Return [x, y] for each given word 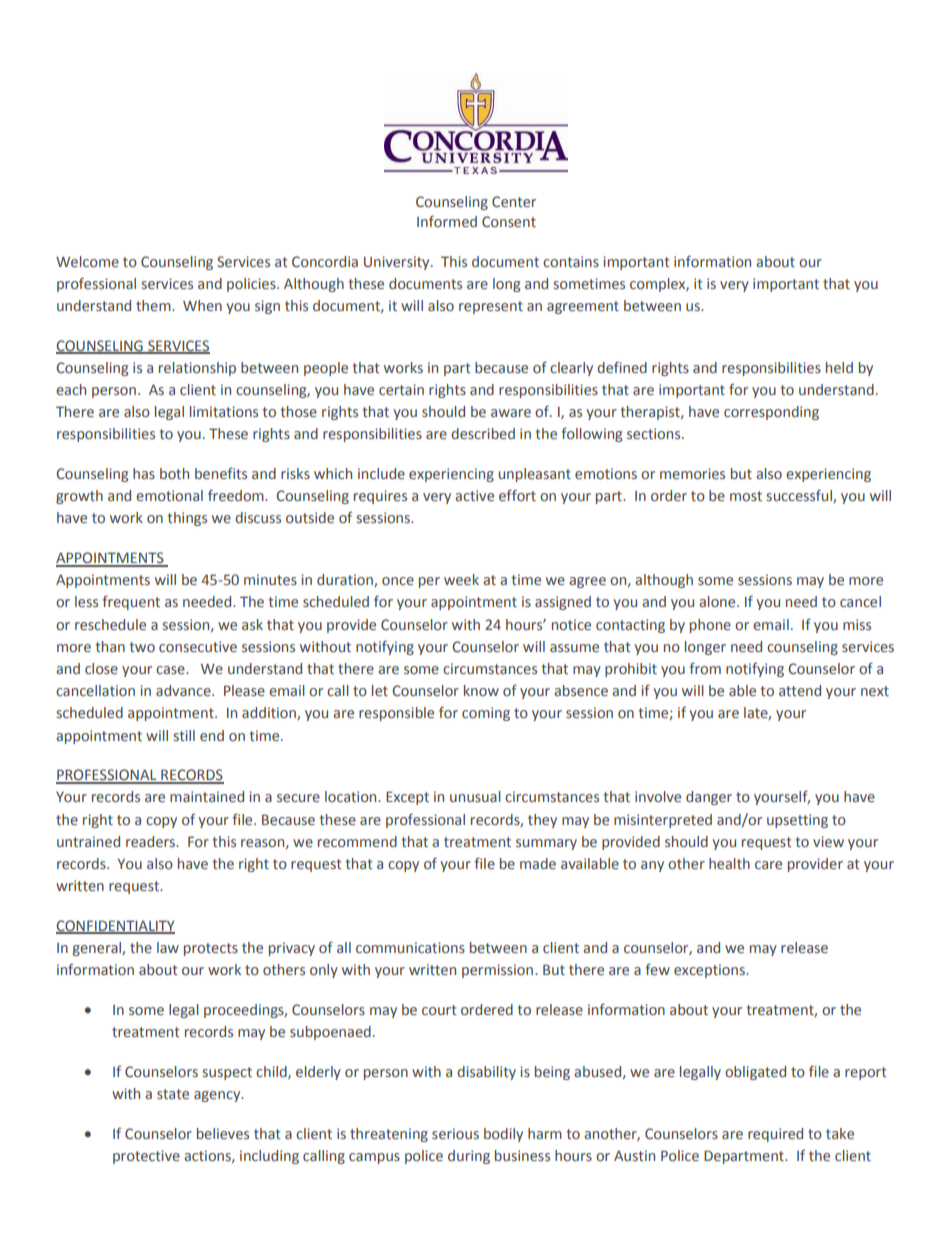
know [481, 690]
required [775, 1135]
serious [455, 1133]
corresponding [771, 413]
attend [800, 690]
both [174, 473]
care [768, 865]
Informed [447, 221]
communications [410, 947]
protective [146, 1157]
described [483, 433]
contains [571, 261]
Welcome [87, 261]
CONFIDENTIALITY [115, 927]
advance [184, 690]
